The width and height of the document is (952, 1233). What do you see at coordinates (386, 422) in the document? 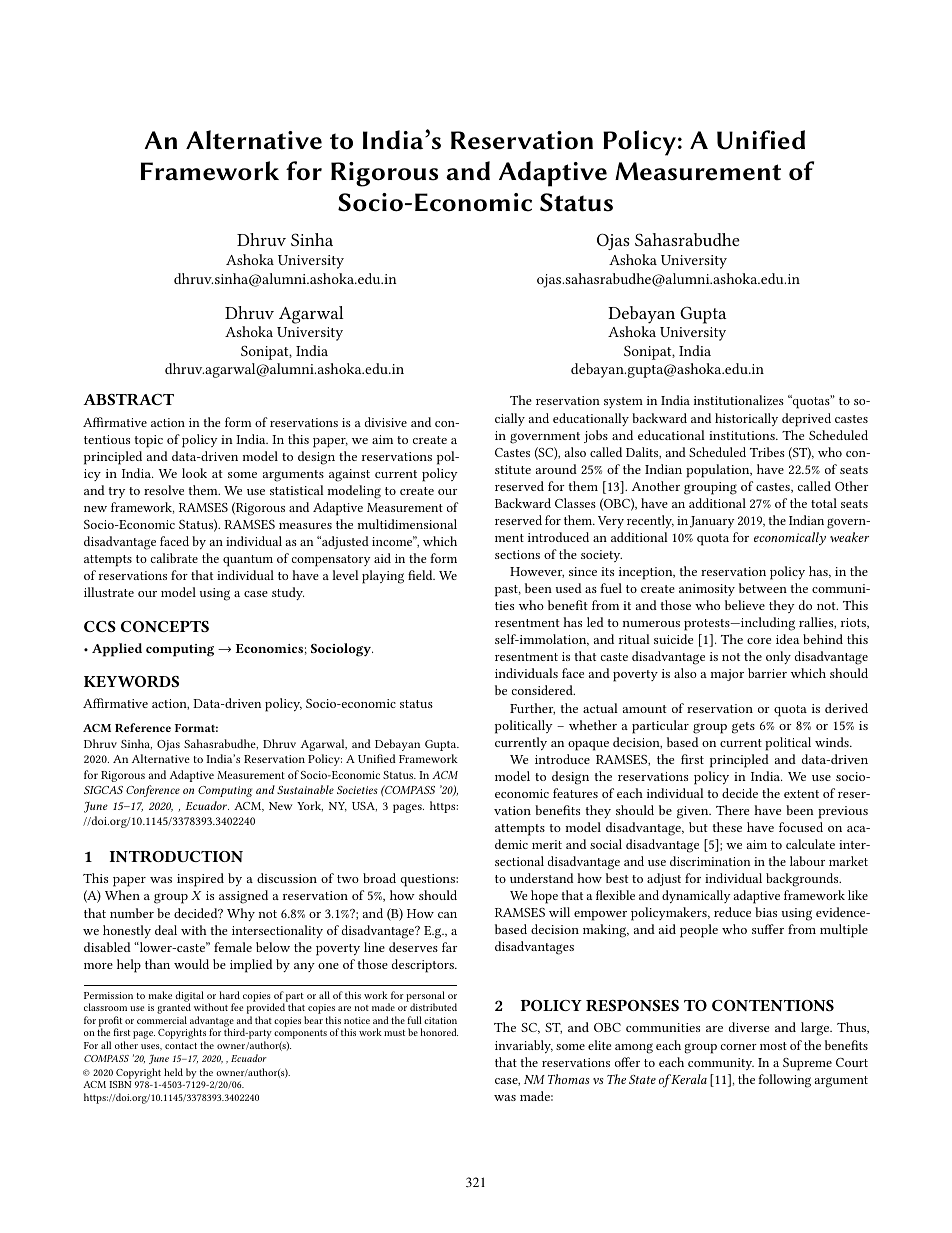
I see `divisive` at bounding box center [386, 422].
